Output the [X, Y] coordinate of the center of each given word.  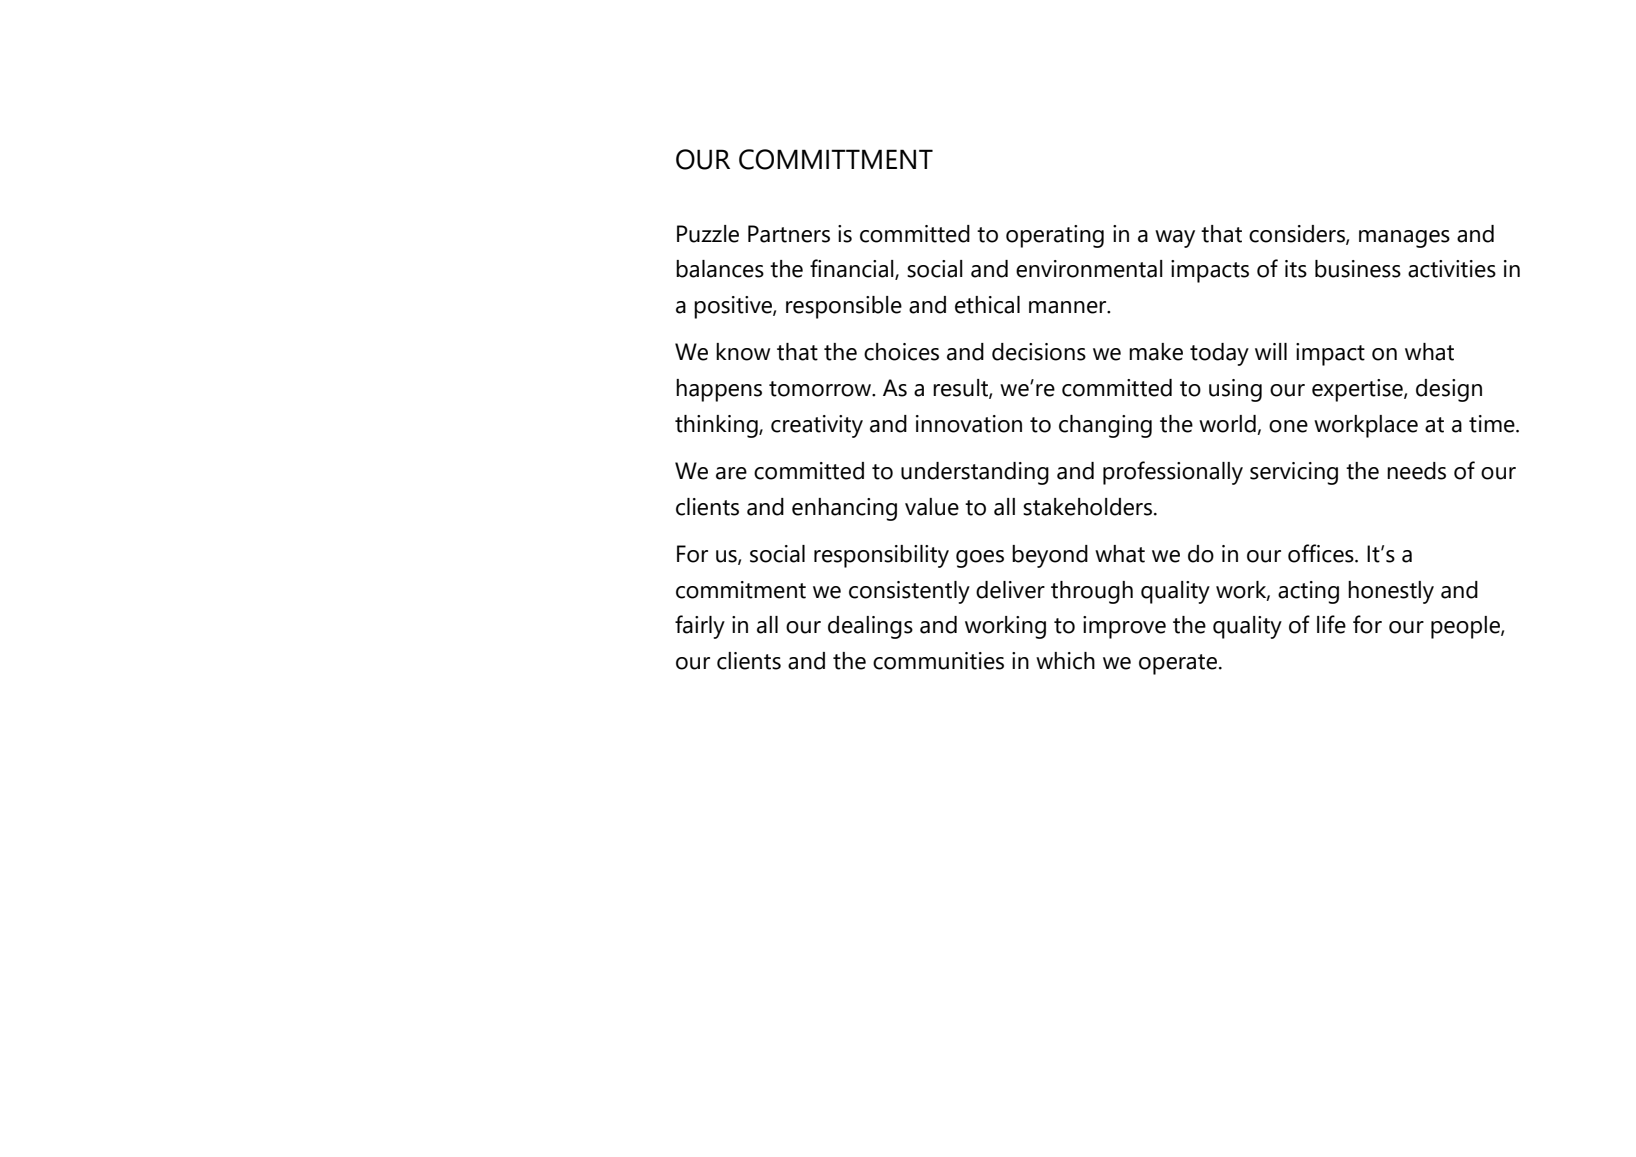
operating [1055, 236]
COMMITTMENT [836, 159]
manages [1404, 239]
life [1331, 624]
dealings [870, 627]
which [1065, 661]
